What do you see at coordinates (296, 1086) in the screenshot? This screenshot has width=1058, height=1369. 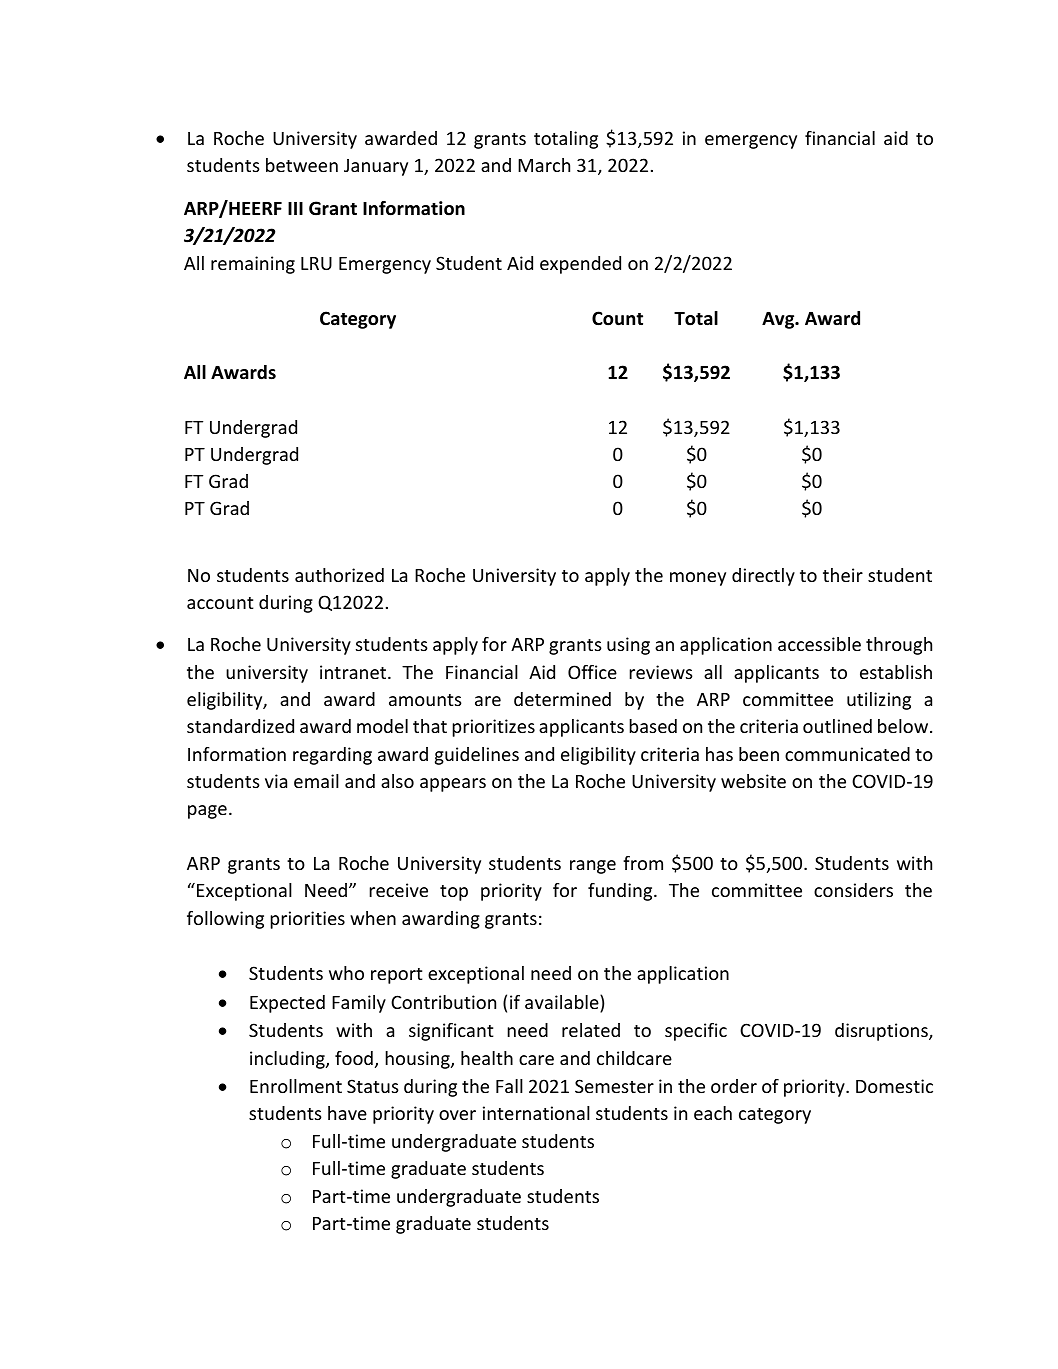 I see `Enrollment` at bounding box center [296, 1086].
